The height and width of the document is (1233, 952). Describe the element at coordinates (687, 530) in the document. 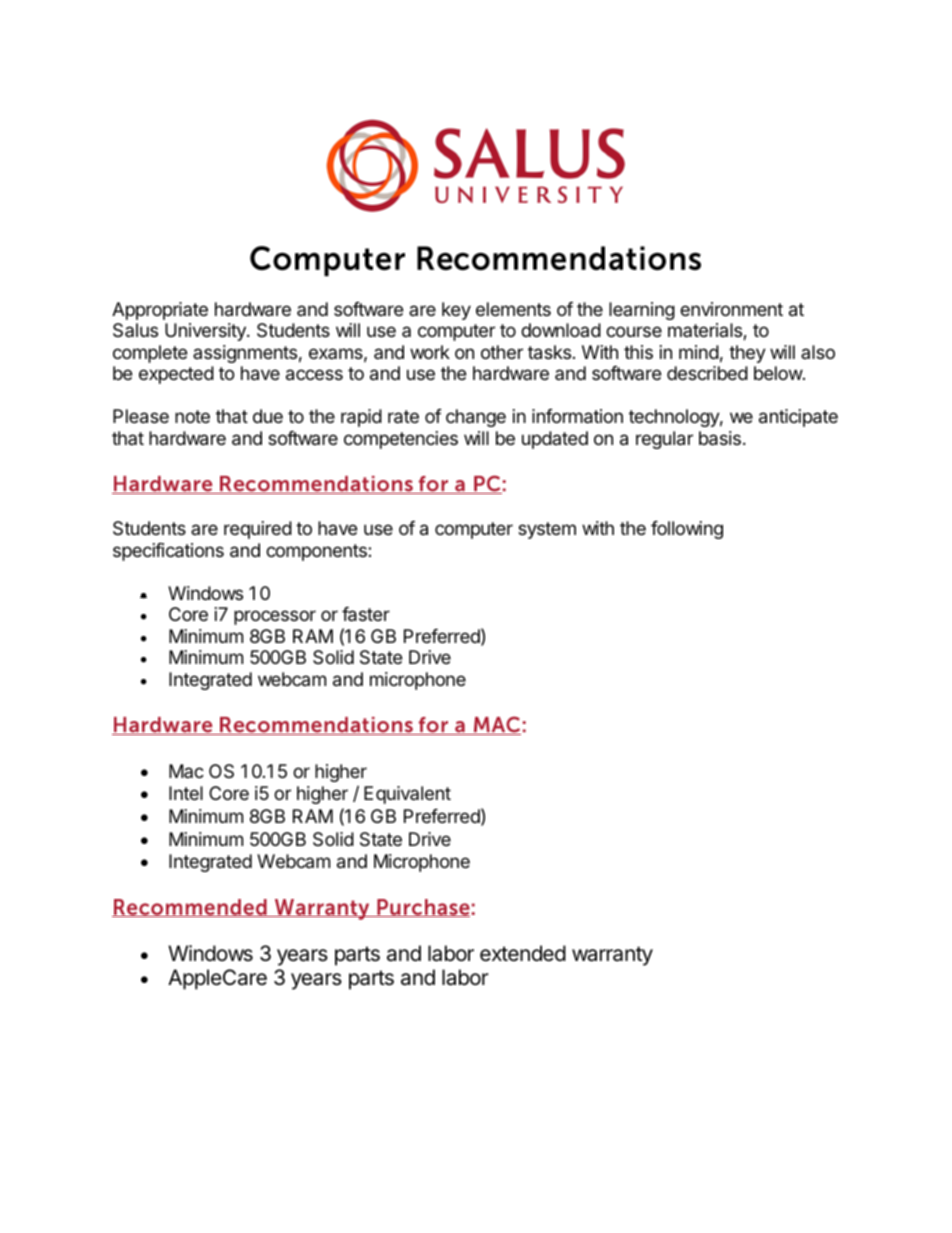

I see `following` at that location.
